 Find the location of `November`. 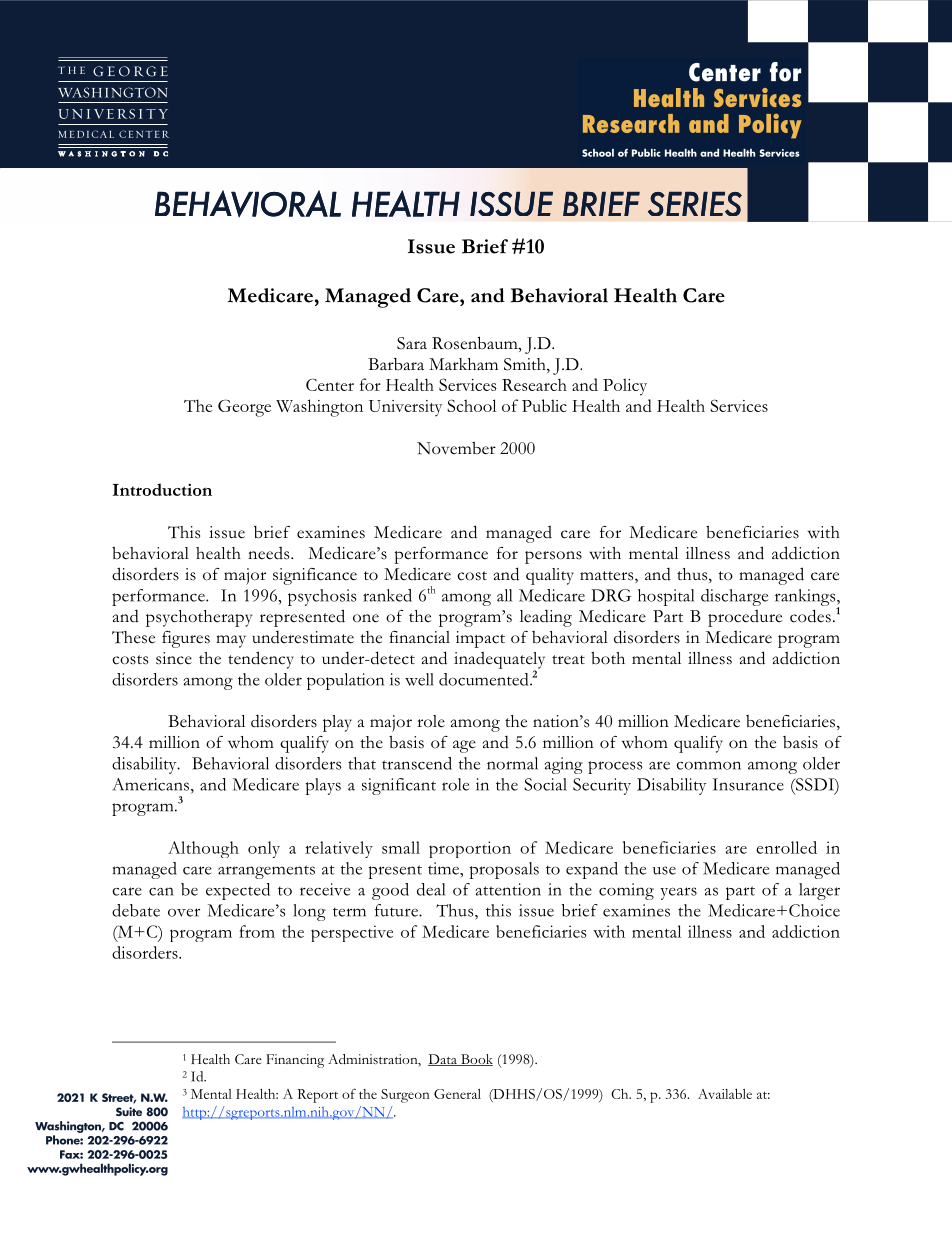

November is located at coordinates (456, 448).
